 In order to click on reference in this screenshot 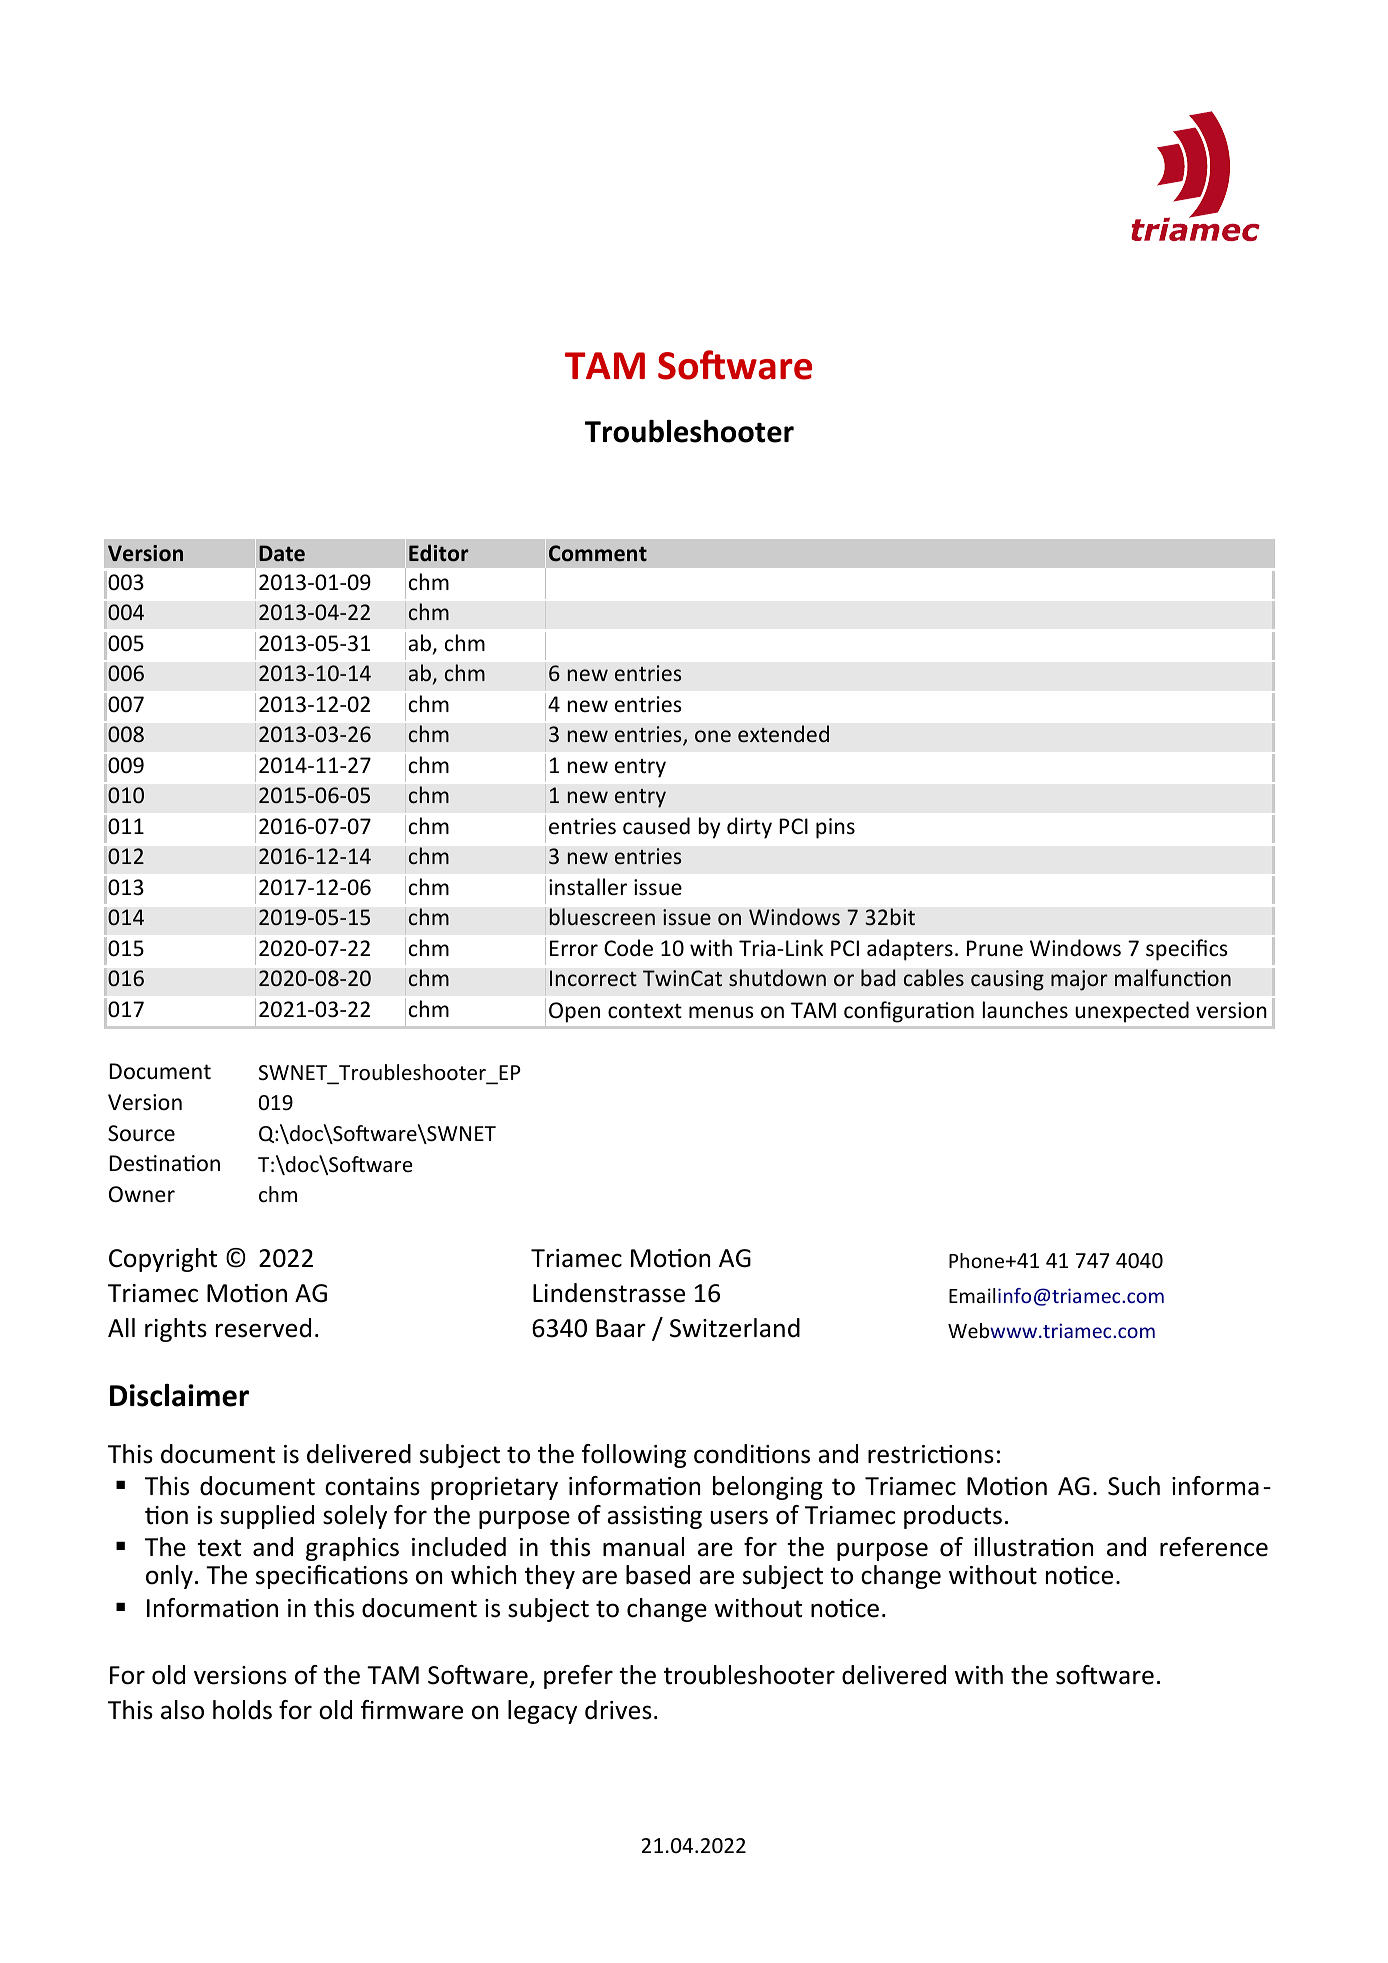, I will do `click(1214, 1547)`.
